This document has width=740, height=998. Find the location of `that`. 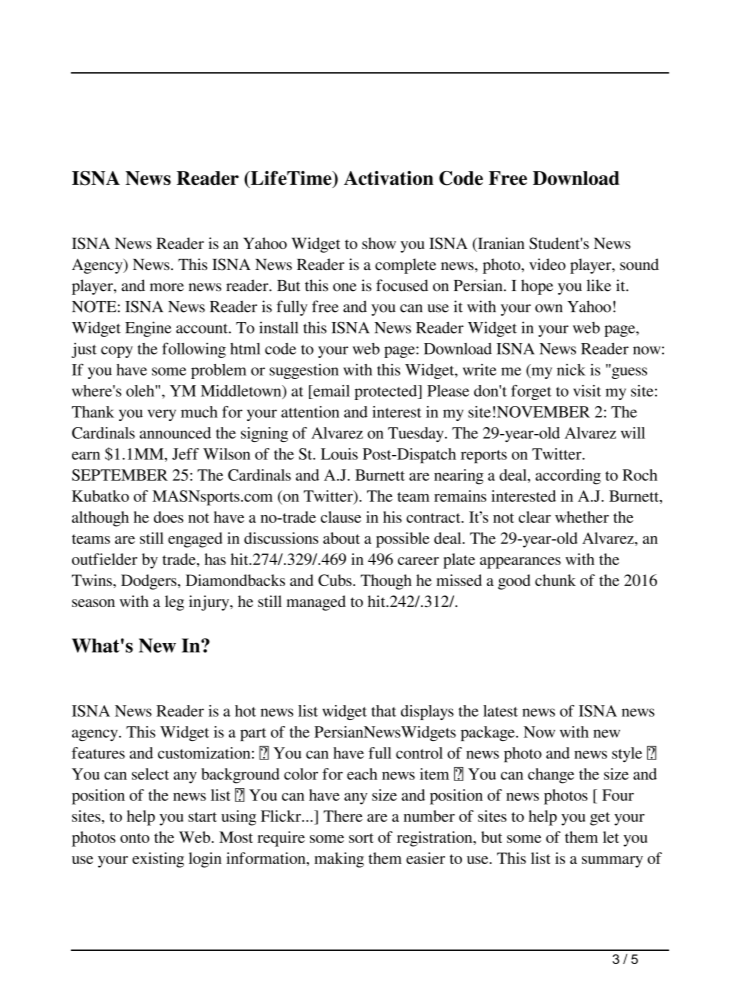

that is located at coordinates (383, 711).
